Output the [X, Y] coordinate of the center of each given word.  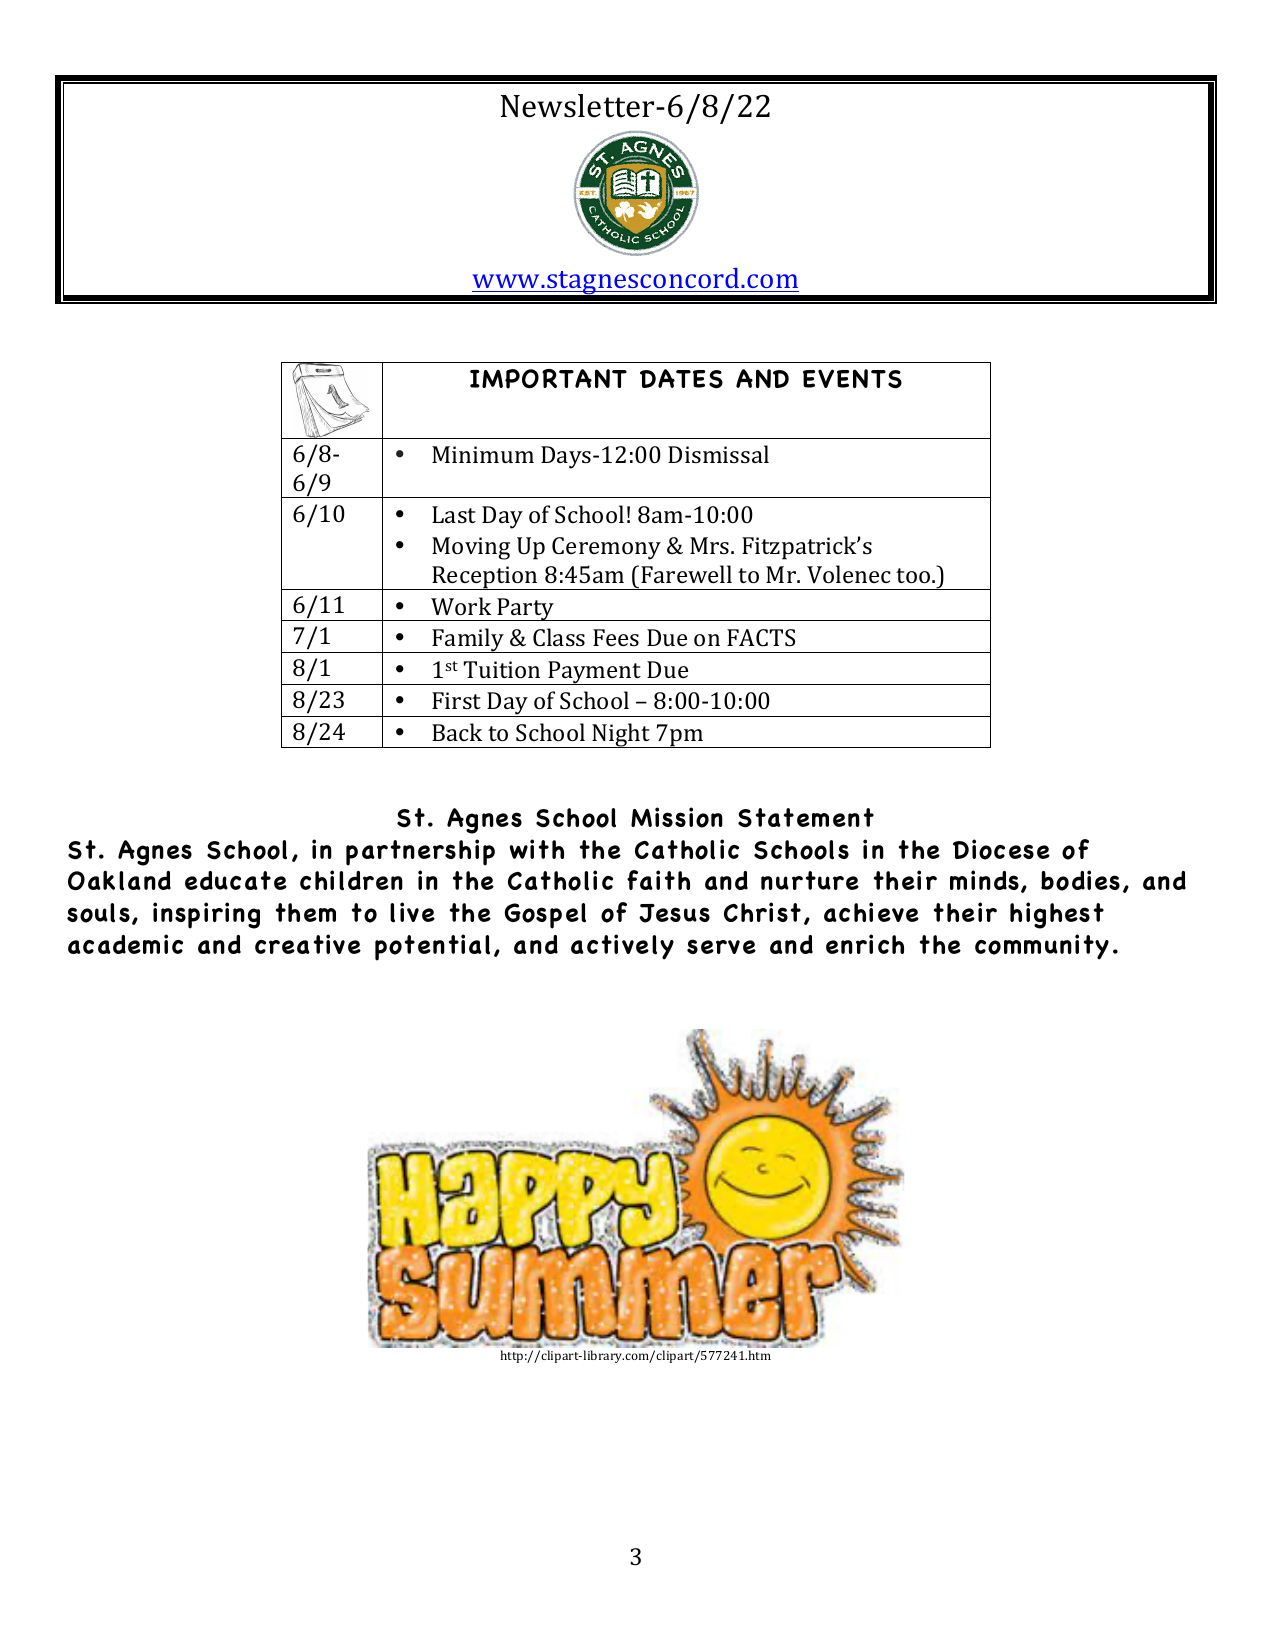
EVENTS [852, 379]
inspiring [206, 915]
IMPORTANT [548, 379]
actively [622, 947]
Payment [595, 673]
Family [468, 640]
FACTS [761, 637]
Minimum [483, 454]
